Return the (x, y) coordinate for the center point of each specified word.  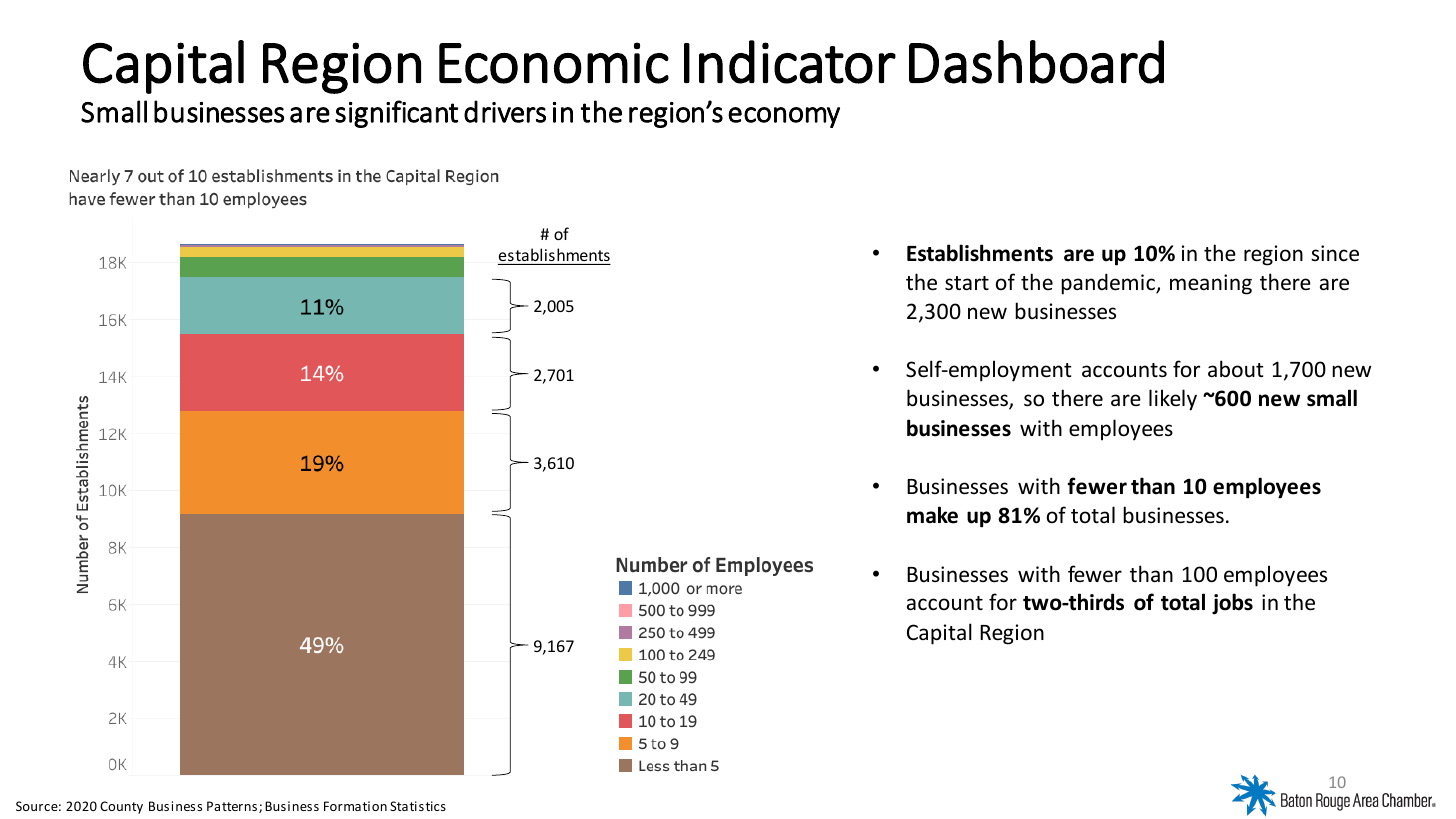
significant (396, 114)
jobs (1232, 604)
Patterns (233, 807)
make (932, 515)
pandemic (1109, 284)
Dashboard (1036, 62)
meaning (1211, 284)
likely (1173, 400)
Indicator (790, 62)
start (967, 283)
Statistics (418, 806)
